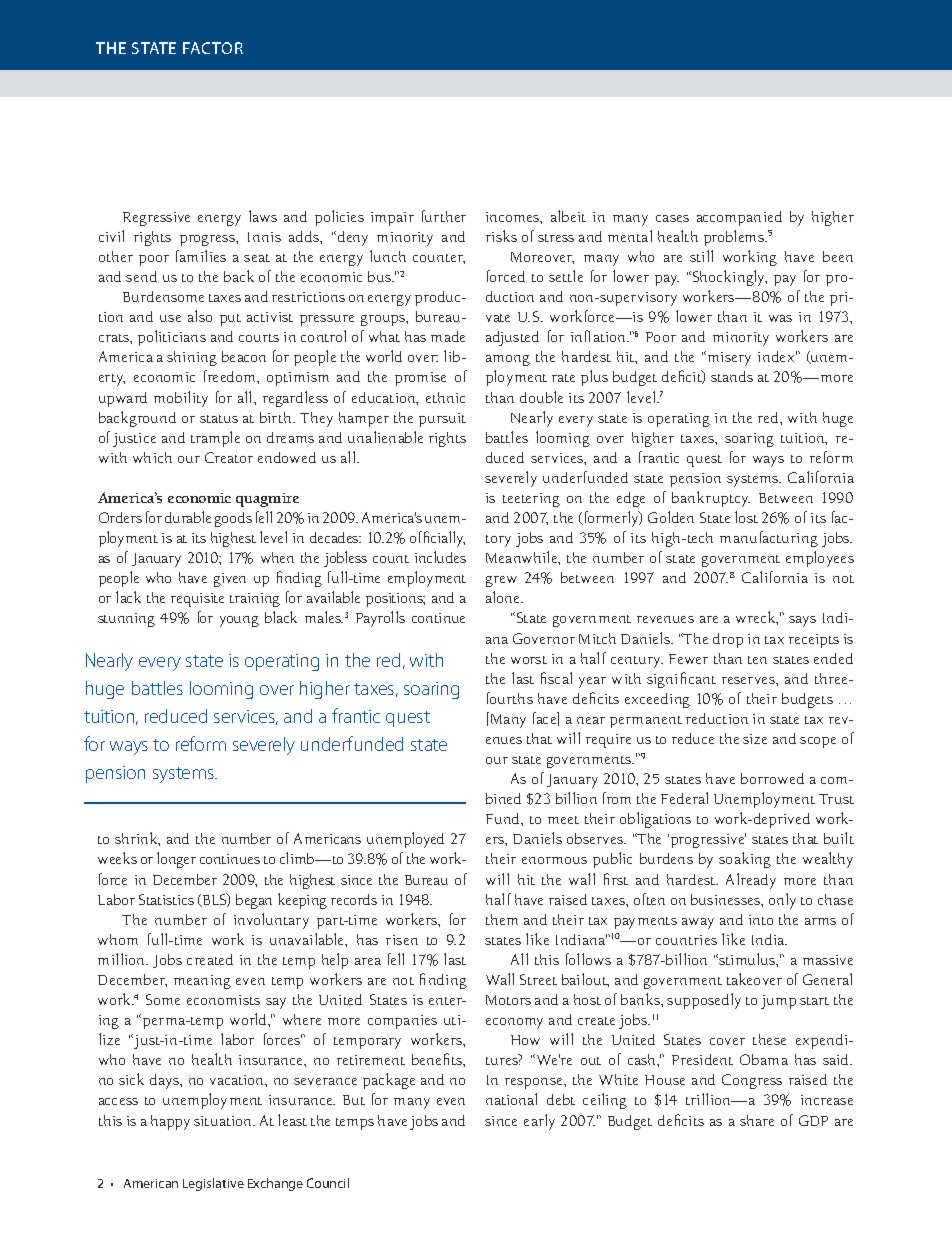 The width and height of the screenshot is (952, 1233). What do you see at coordinates (213, 48) in the screenshot?
I see `FACTOR` at bounding box center [213, 48].
